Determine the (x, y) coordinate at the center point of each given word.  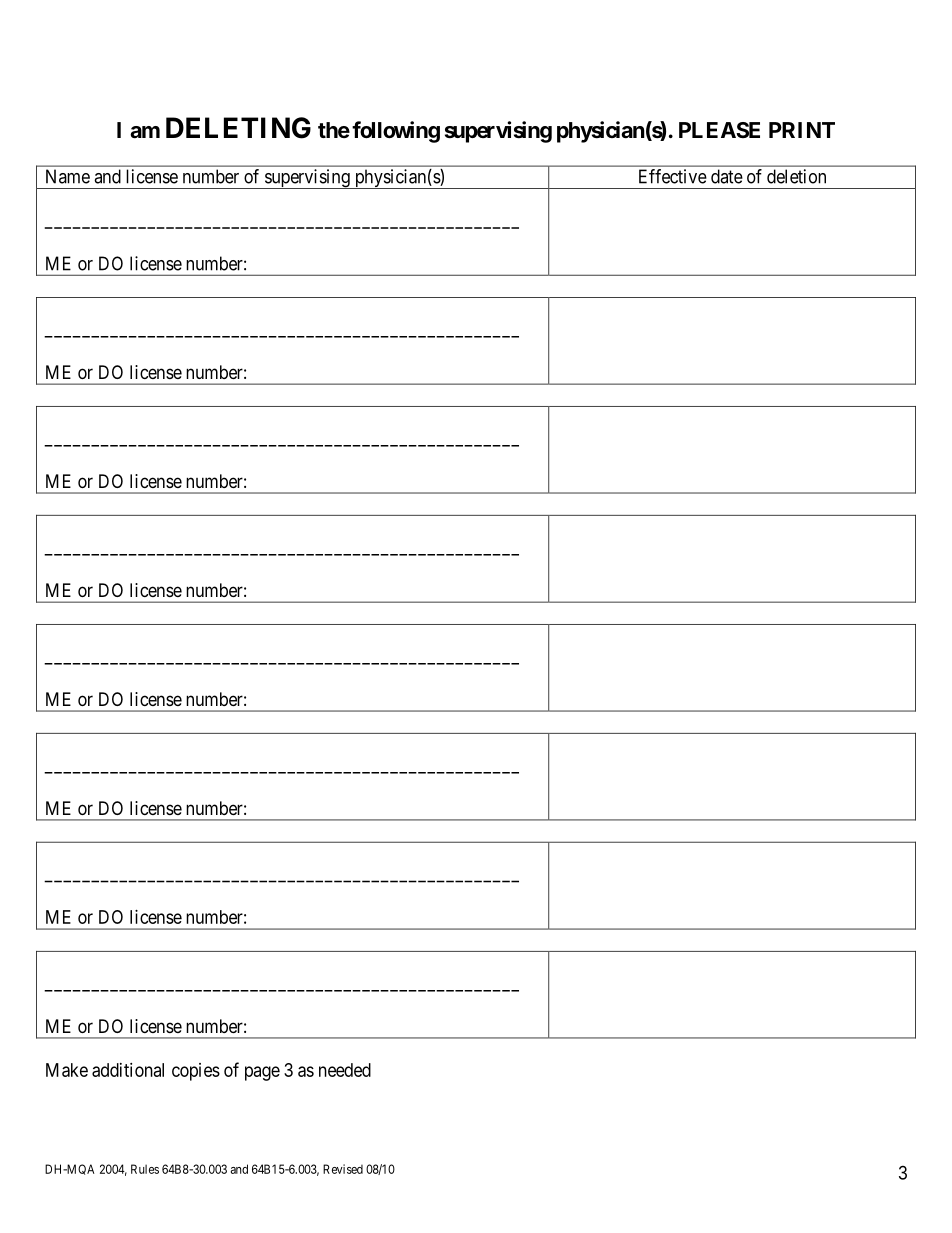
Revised (343, 1169)
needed (345, 1070)
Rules (145, 1169)
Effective (673, 176)
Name (68, 176)
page (262, 1073)
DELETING (238, 128)
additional (128, 1070)
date (727, 176)
